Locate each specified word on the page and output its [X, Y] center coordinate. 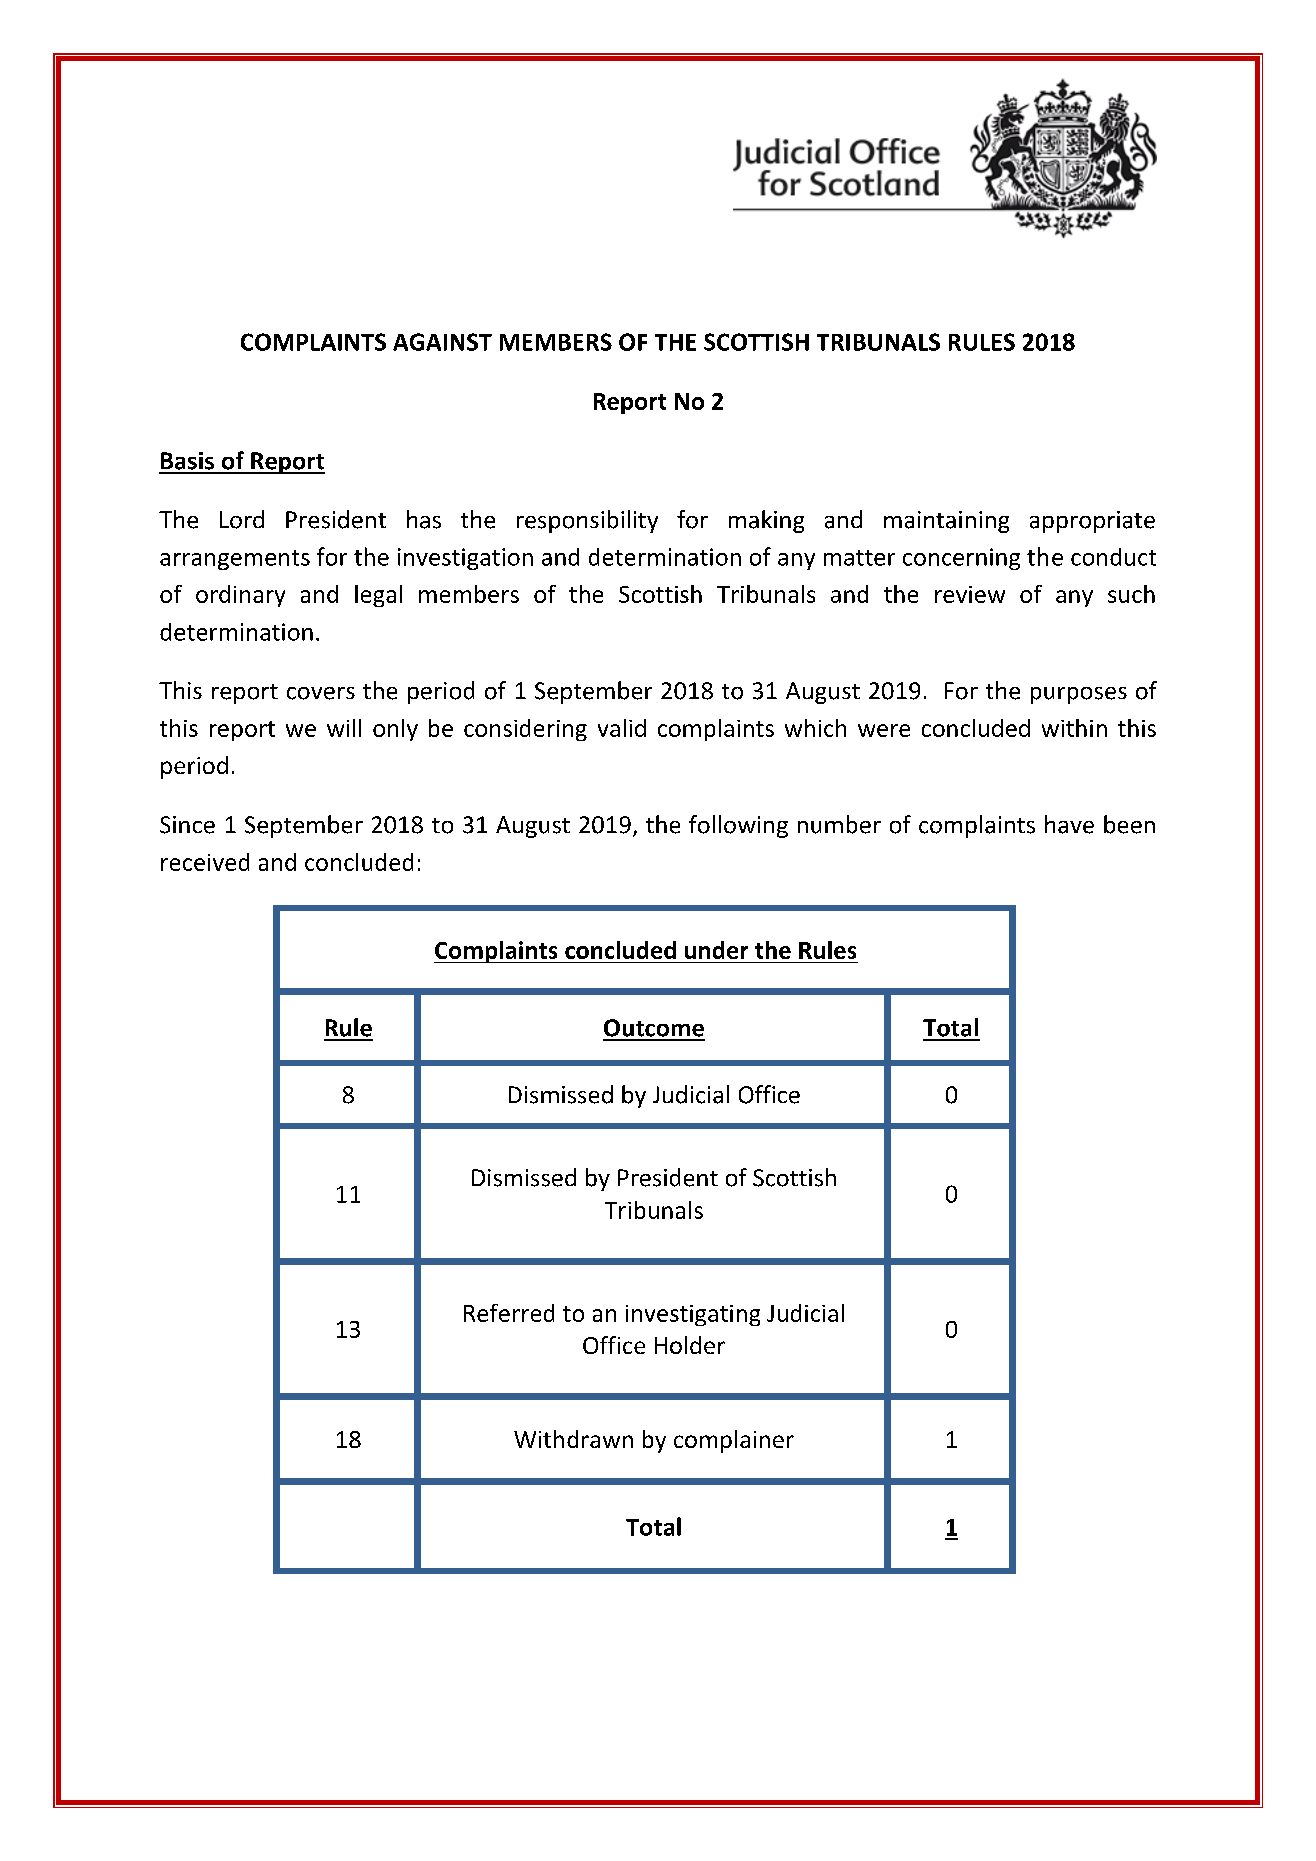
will [344, 728]
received [205, 862]
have [1069, 824]
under [716, 950]
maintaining [946, 522]
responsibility [587, 521]
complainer [734, 1441]
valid [622, 728]
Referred [509, 1313]
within [1074, 728]
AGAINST [442, 342]
